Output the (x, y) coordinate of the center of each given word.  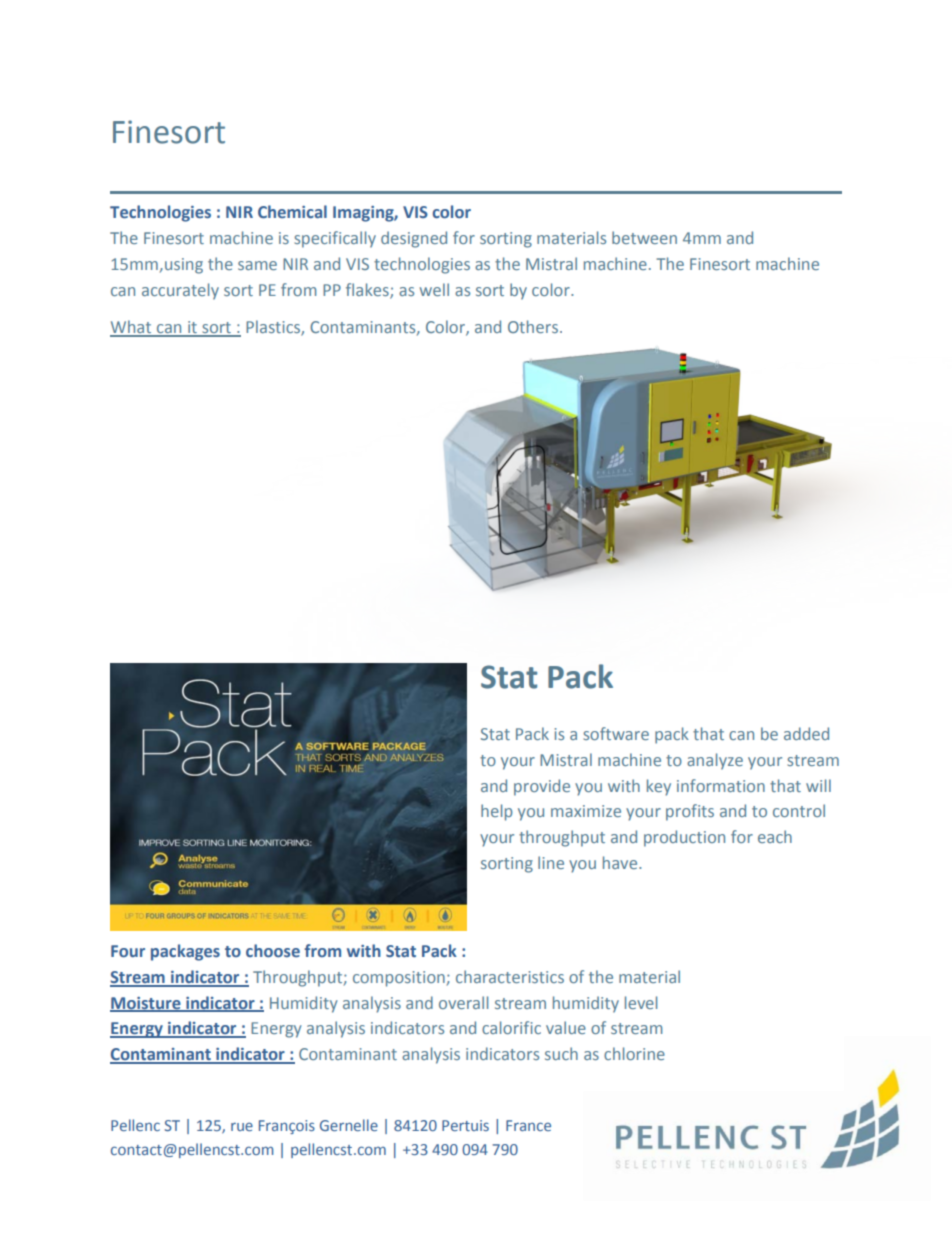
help (497, 812)
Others (533, 326)
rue (242, 1126)
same (257, 265)
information (721, 785)
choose (273, 950)
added (806, 733)
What (132, 328)
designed (414, 239)
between (644, 237)
